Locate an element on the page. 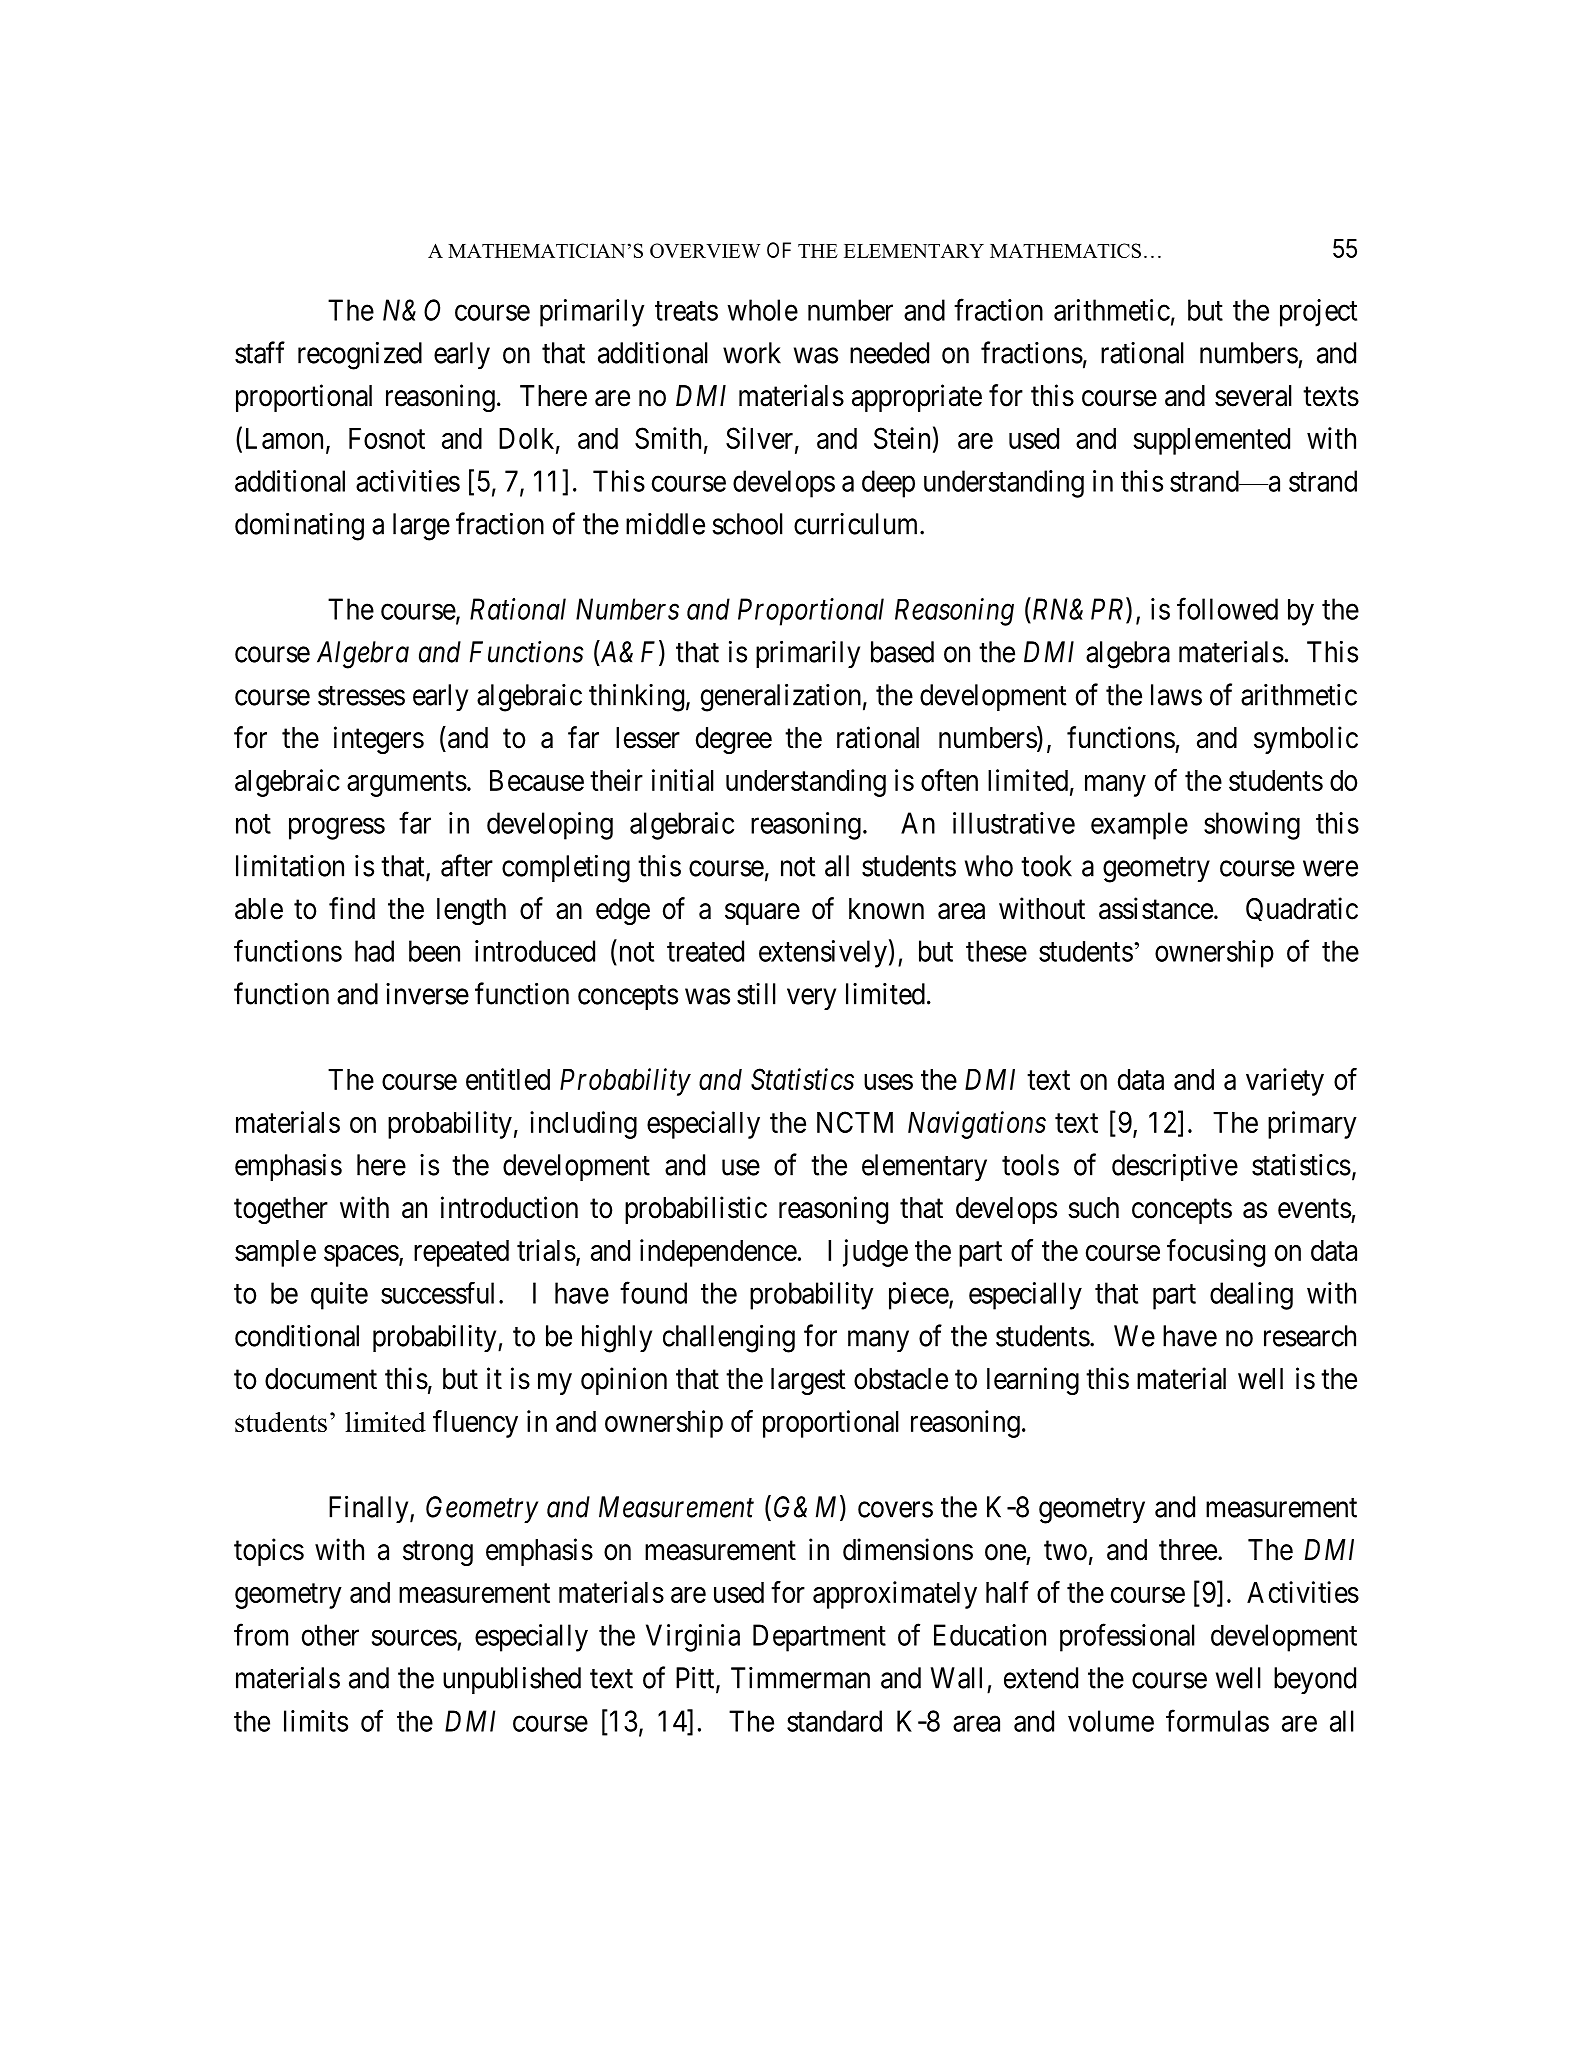 The image size is (1591, 2059). other is located at coordinates (330, 1635).
